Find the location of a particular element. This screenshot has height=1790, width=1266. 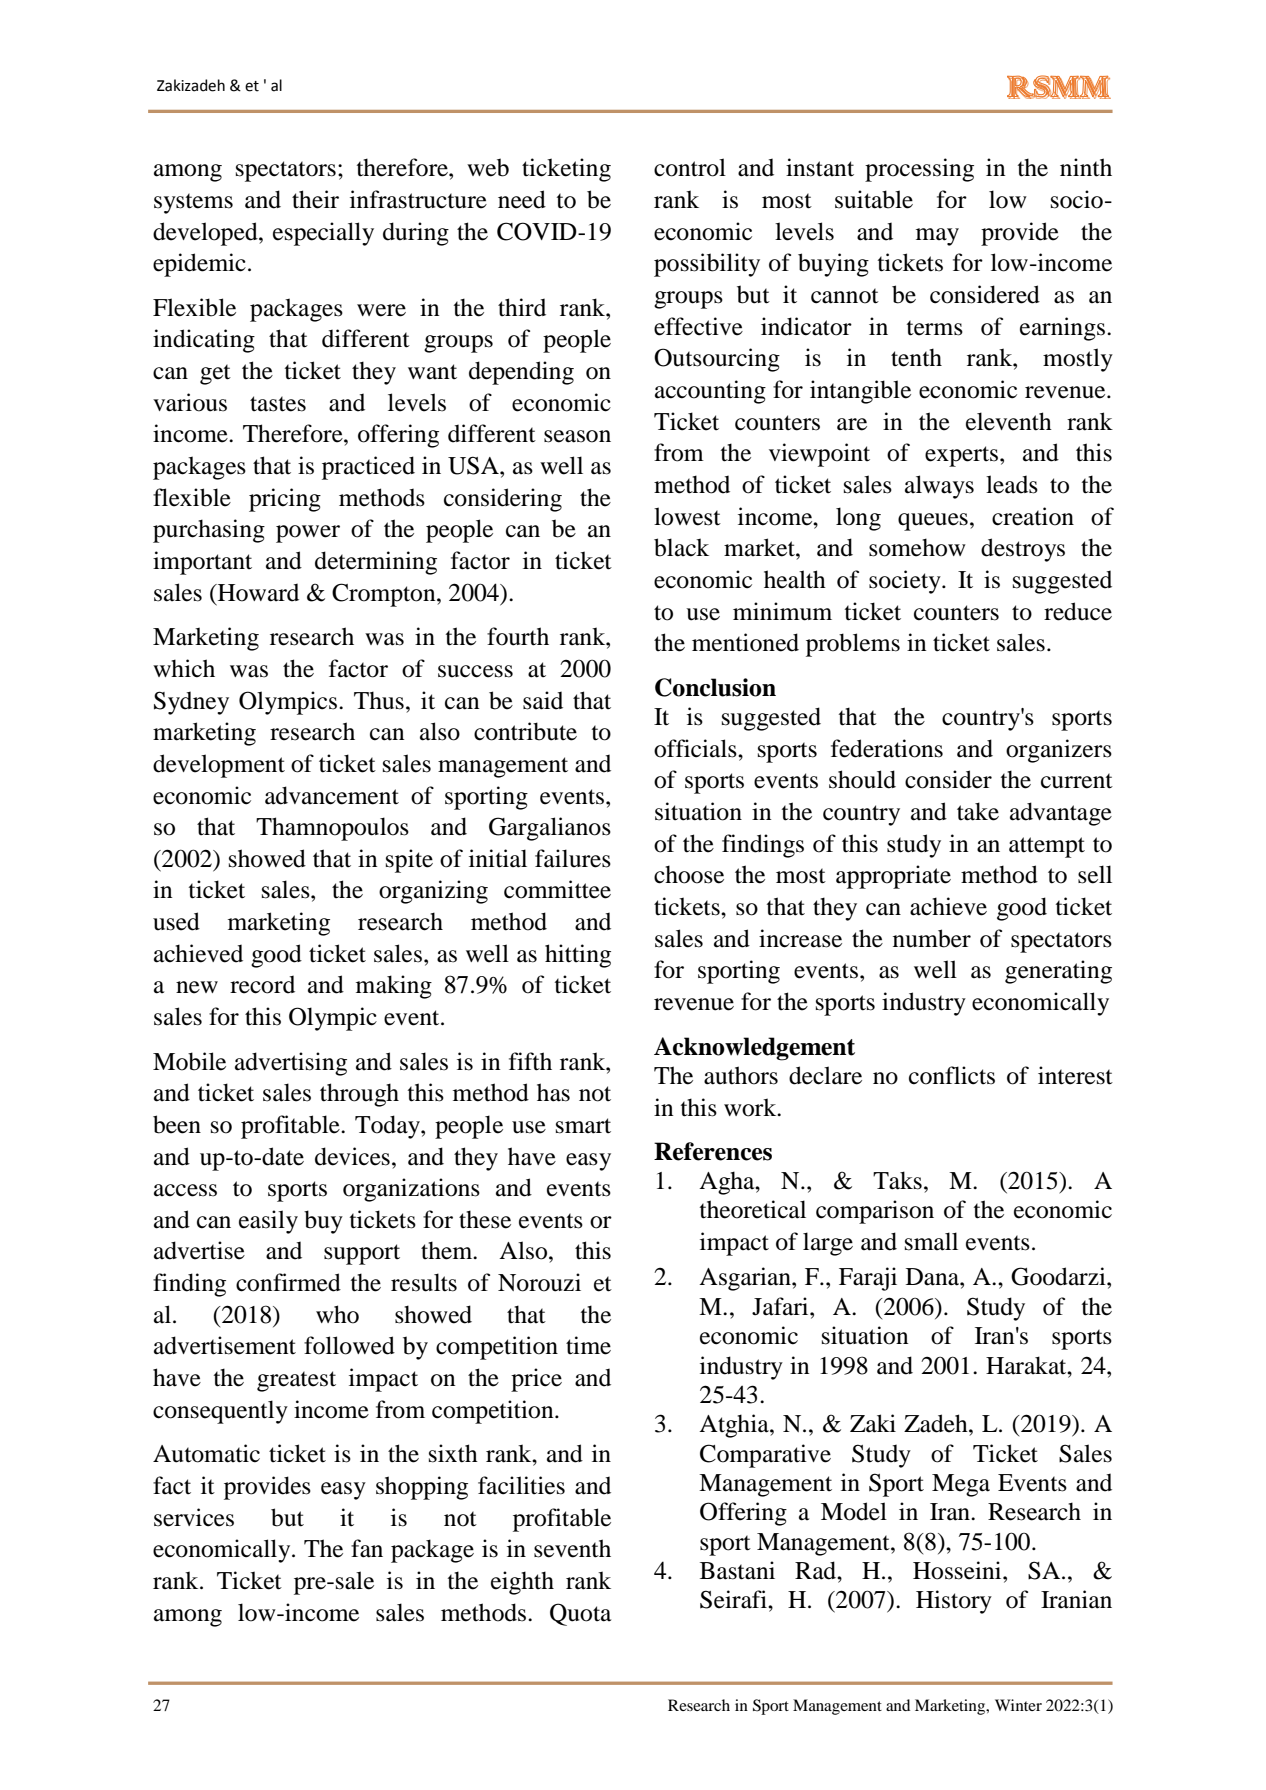

Winter is located at coordinates (1018, 1705).
